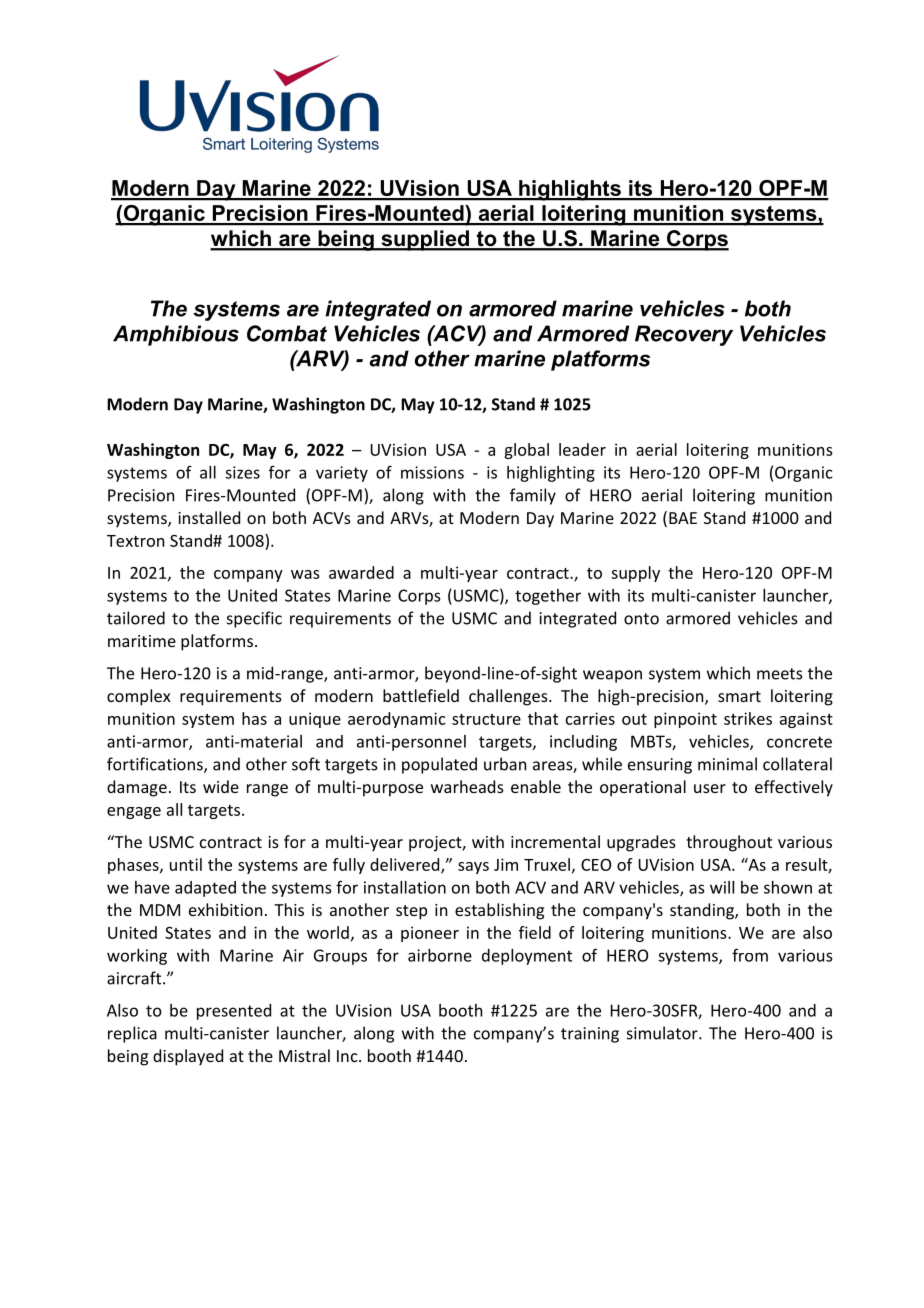 The height and width of the document is (1308, 924). I want to click on family, so click(533, 496).
